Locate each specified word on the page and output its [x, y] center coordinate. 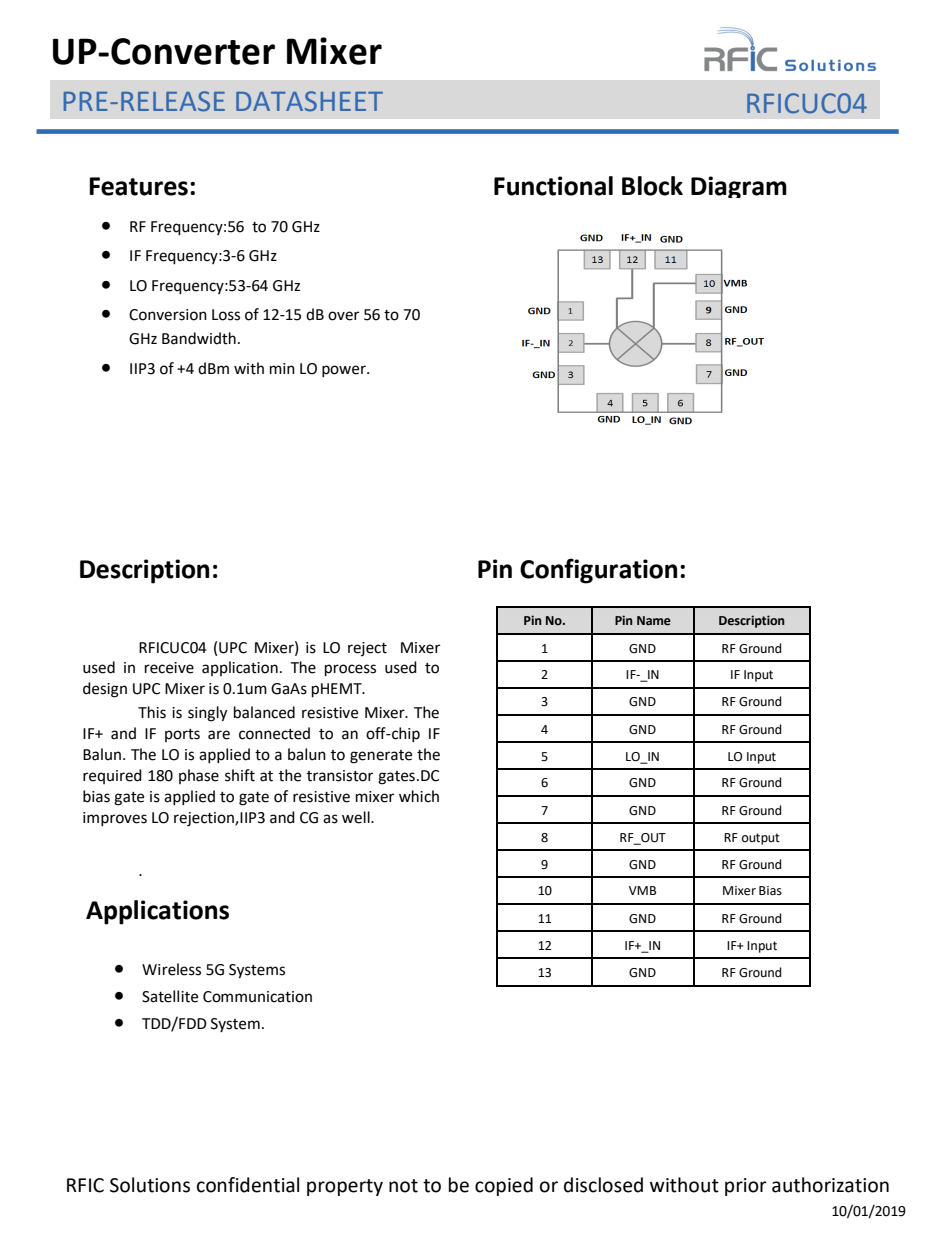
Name [654, 621]
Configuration [598, 571]
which [419, 796]
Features [138, 186]
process [350, 670]
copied [504, 1186]
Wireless [171, 969]
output [761, 839]
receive [169, 668]
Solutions [150, 1185]
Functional [553, 186]
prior [746, 1187]
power [345, 371]
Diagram [739, 187]
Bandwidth [199, 338]
